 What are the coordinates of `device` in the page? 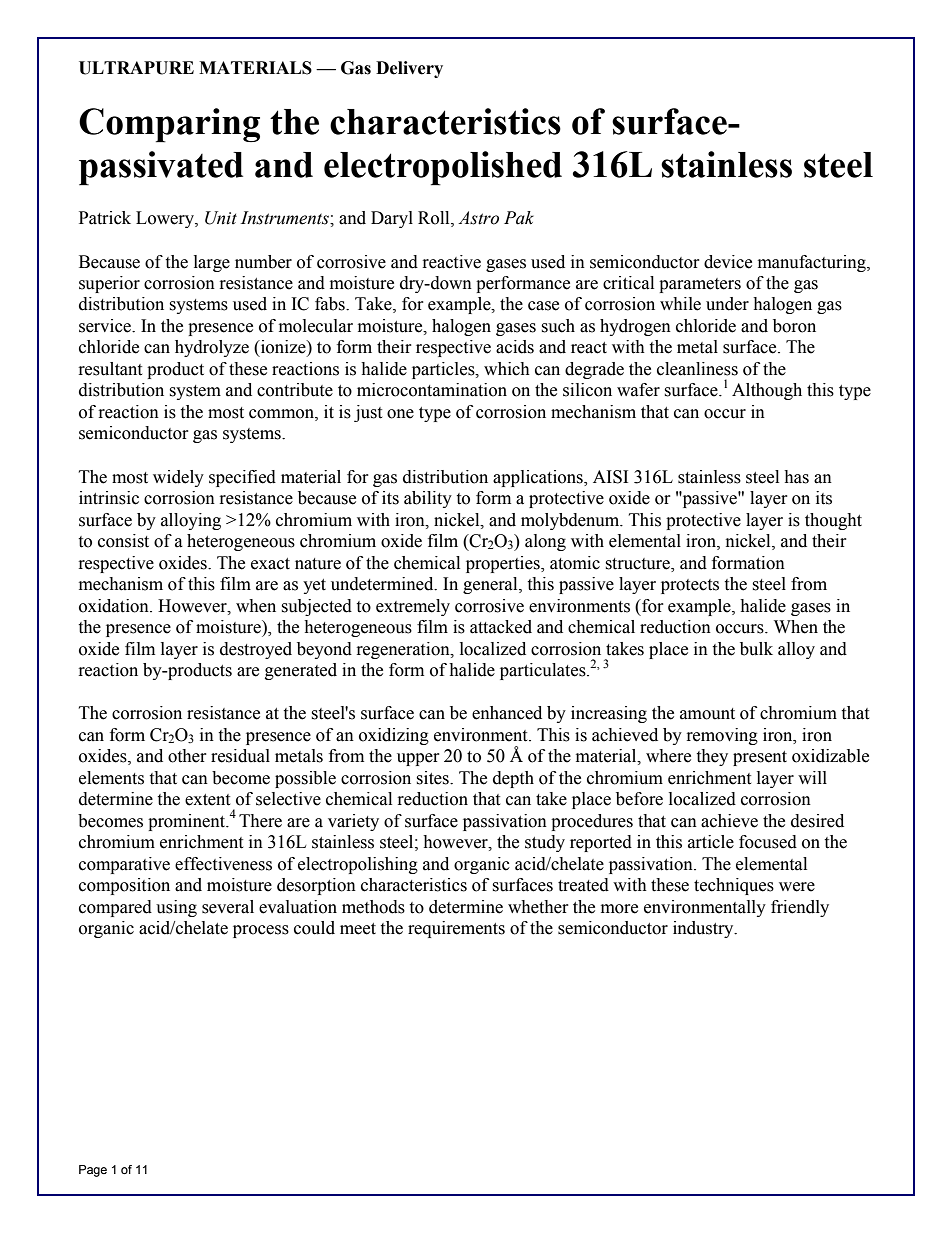 It's located at (728, 262).
